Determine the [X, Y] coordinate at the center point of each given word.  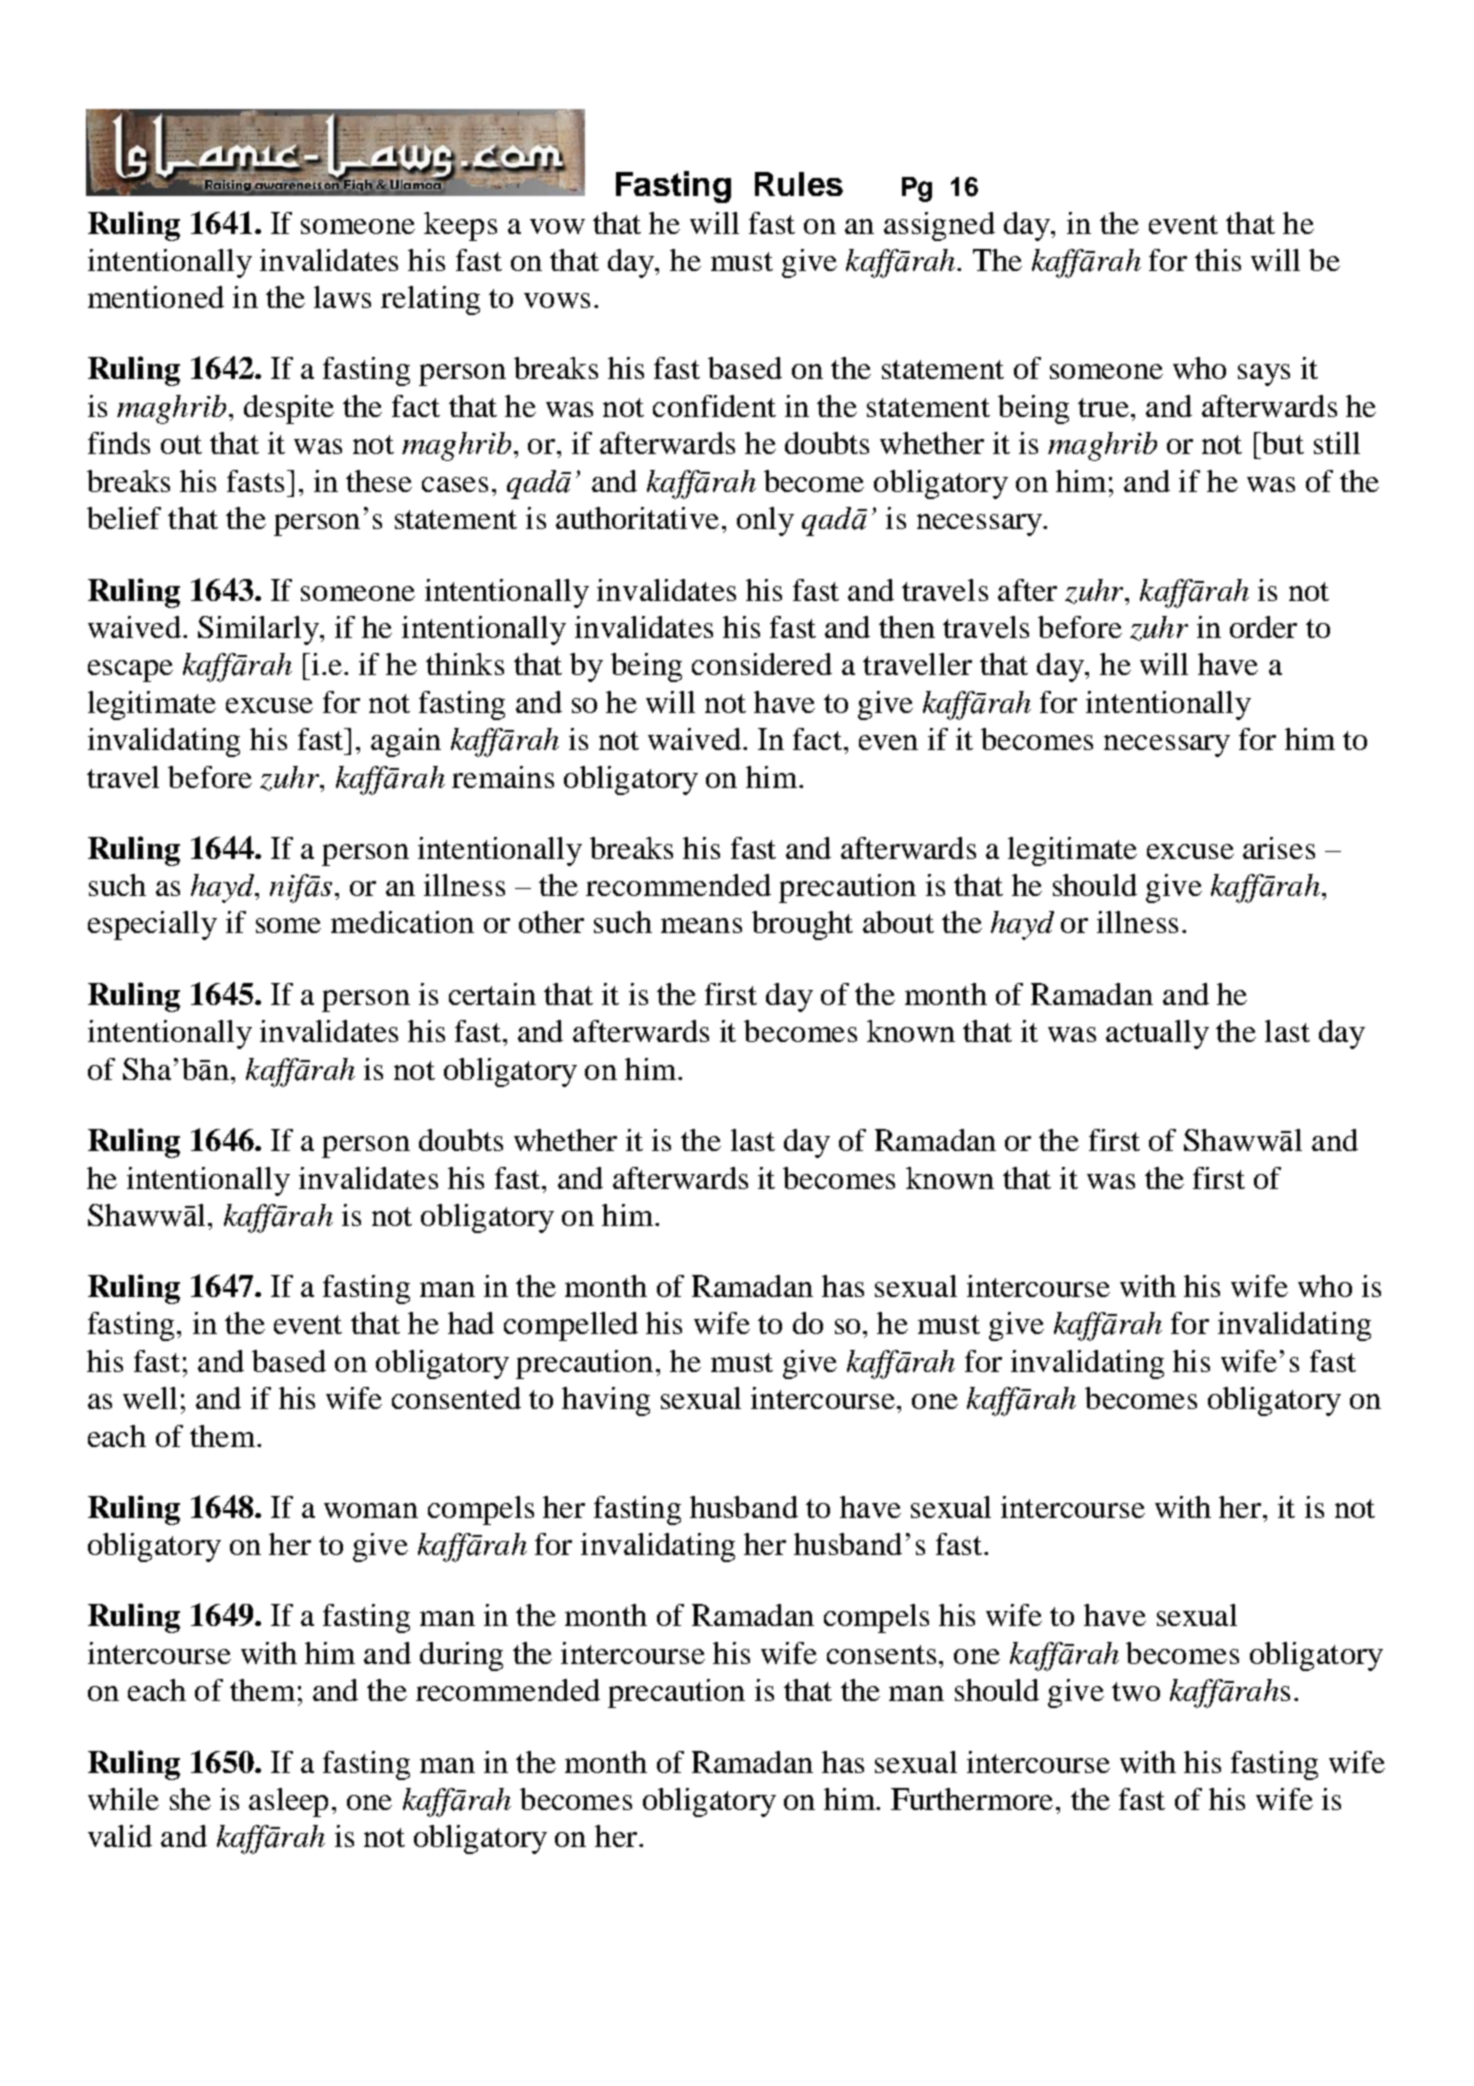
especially [152, 925]
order [1263, 627]
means [701, 925]
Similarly [259, 630]
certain [492, 994]
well [150, 1398]
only [765, 521]
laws [342, 297]
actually [1157, 1034]
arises [1279, 848]
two [1136, 1691]
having [606, 1401]
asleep [288, 1802]
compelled [571, 1326]
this [1218, 260]
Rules [799, 184]
